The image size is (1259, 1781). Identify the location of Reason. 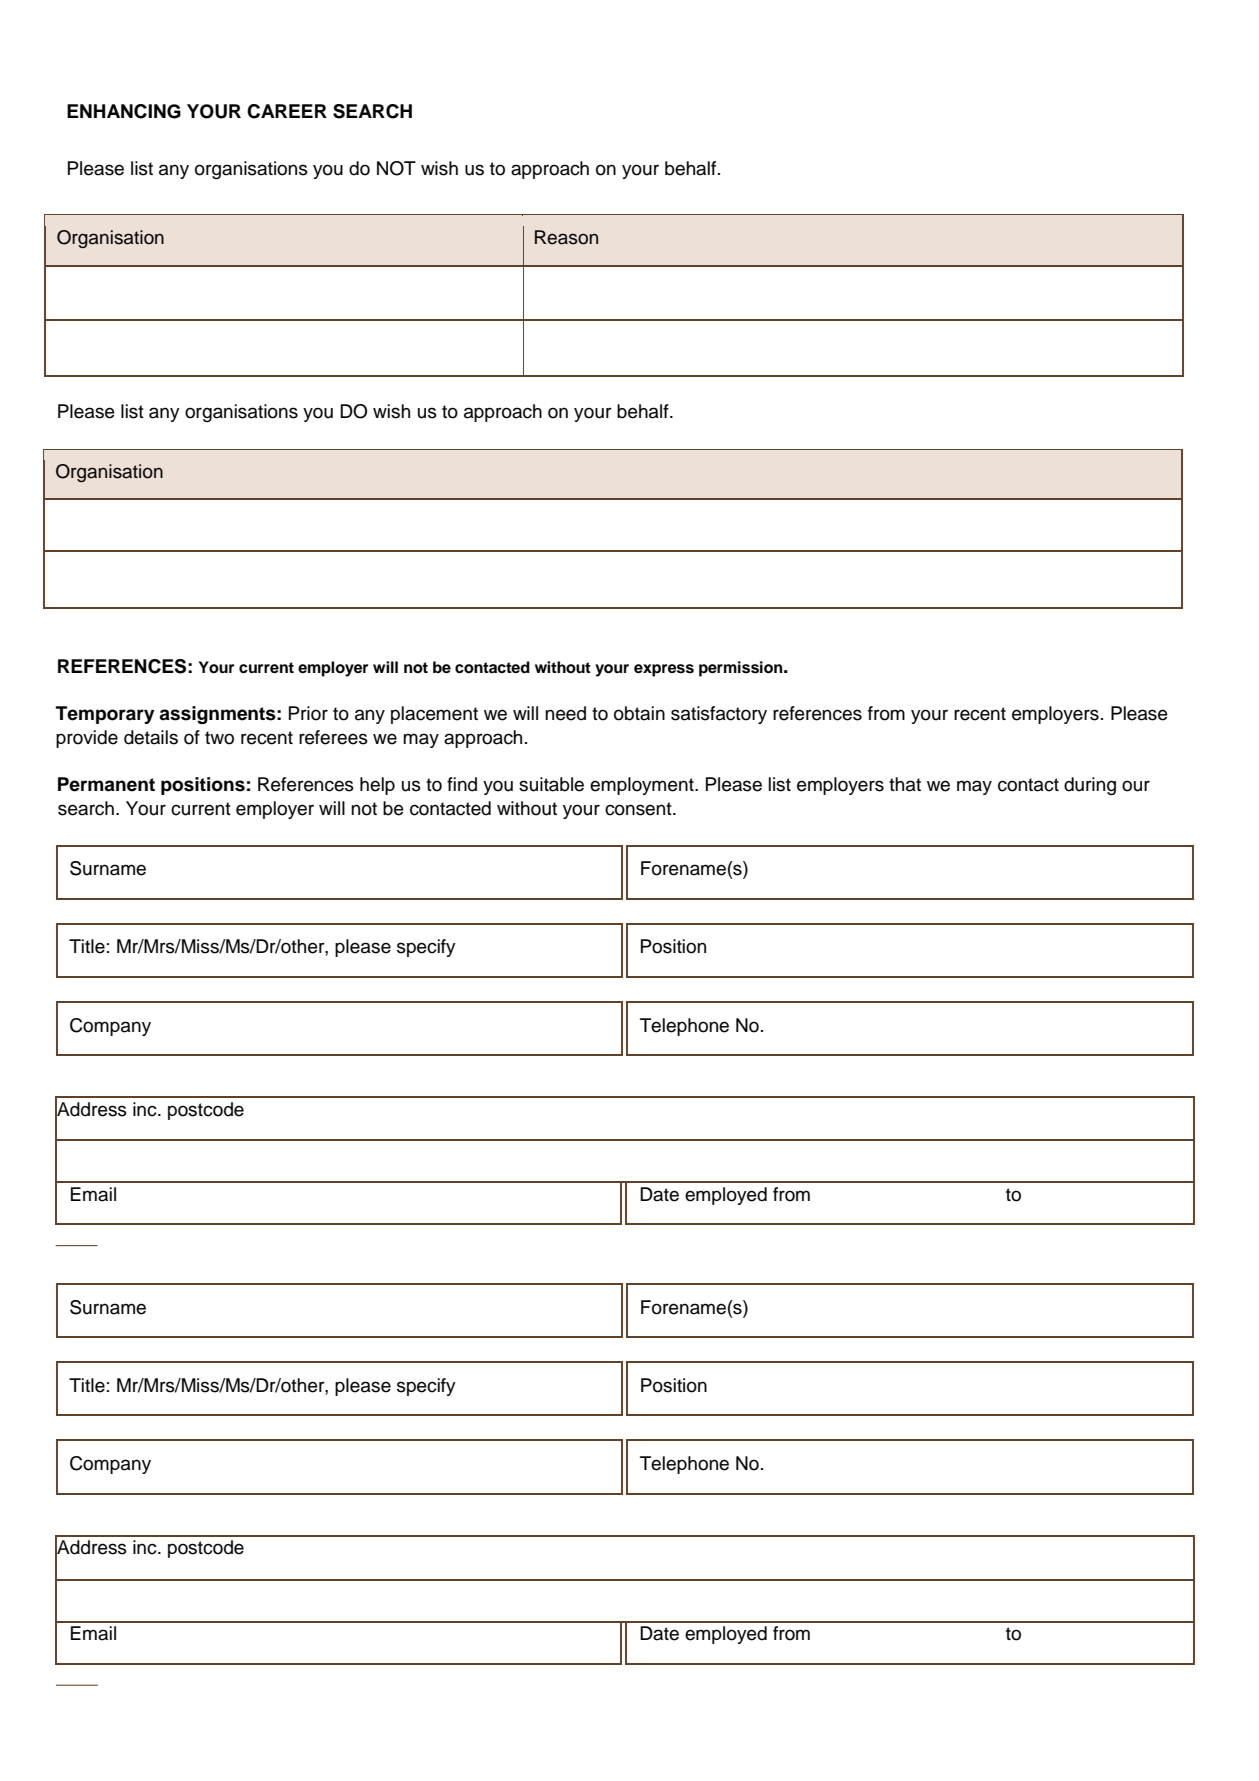
(566, 237).
